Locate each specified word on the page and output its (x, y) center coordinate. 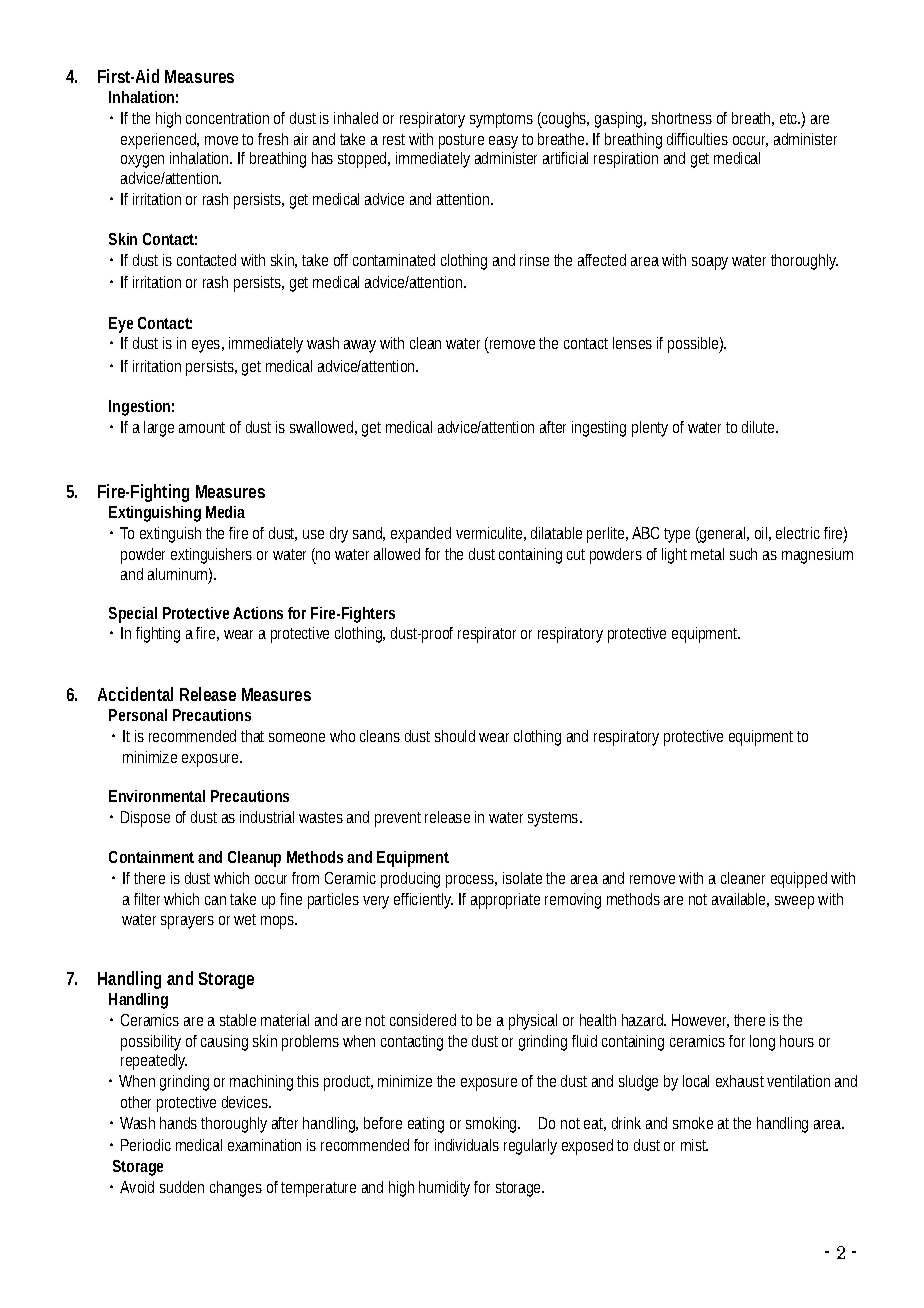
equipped (799, 880)
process (471, 881)
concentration (227, 118)
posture (461, 141)
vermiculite (491, 534)
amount (202, 427)
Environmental (157, 796)
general (723, 535)
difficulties (697, 139)
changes (236, 1189)
